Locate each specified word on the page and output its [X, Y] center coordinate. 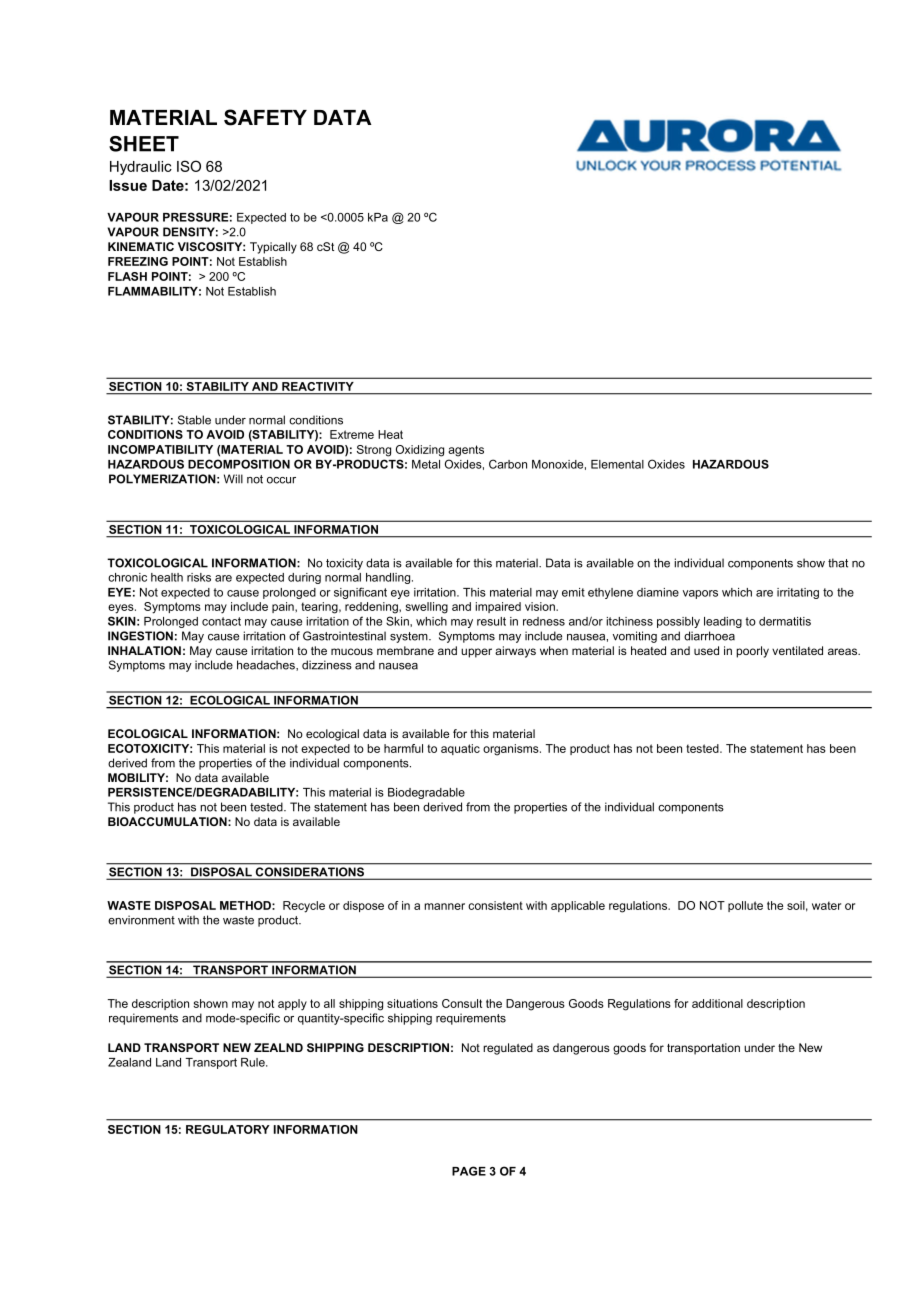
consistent [495, 905]
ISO [189, 166]
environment [141, 920]
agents [466, 451]
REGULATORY [228, 1129]
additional [717, 1003]
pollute [745, 906]
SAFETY [265, 117]
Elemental [617, 464]
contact [221, 621]
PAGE [469, 1171]
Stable [194, 420]
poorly [752, 652]
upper [476, 653]
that [838, 563]
